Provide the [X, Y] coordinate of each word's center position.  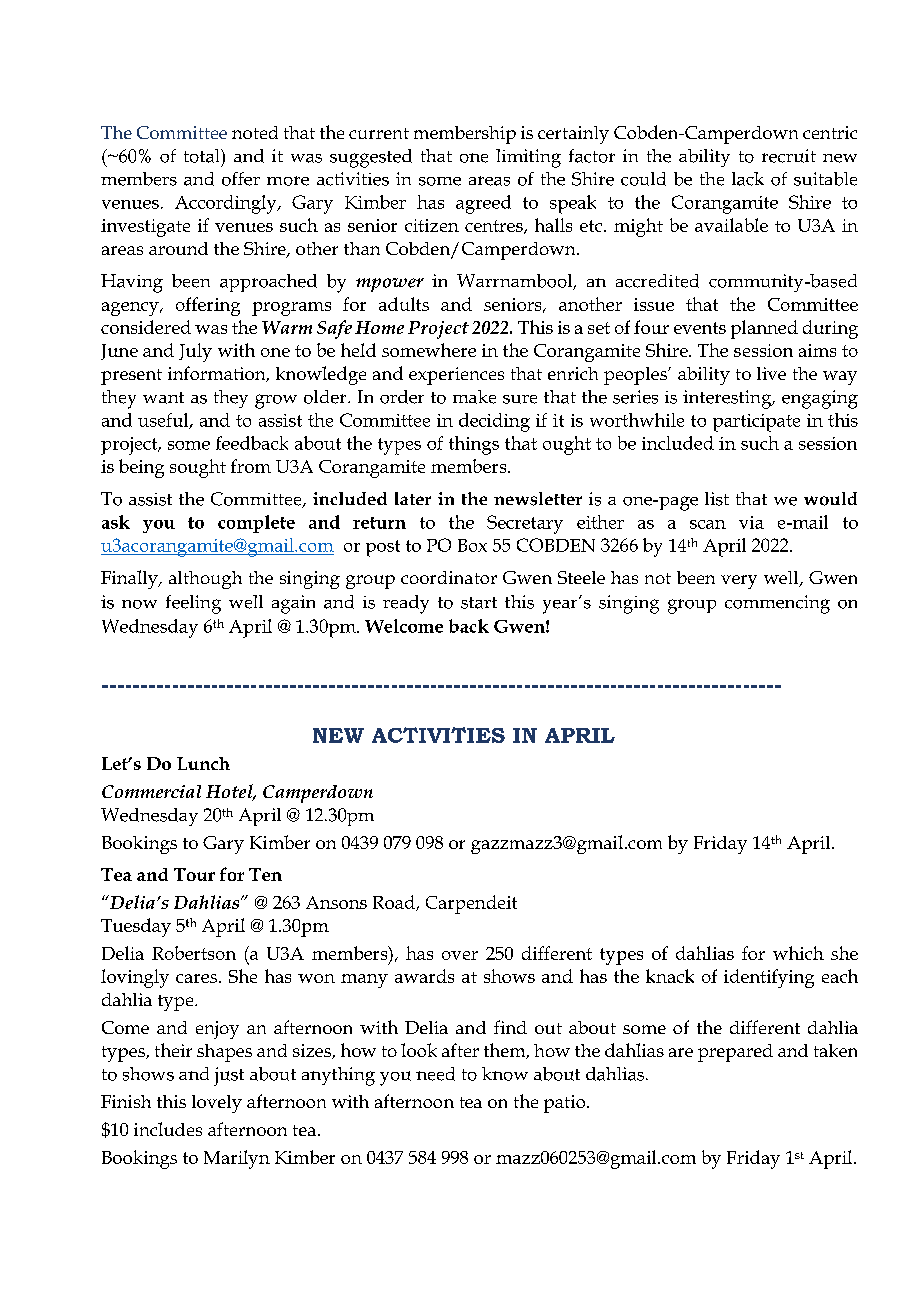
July [195, 352]
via [751, 522]
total [203, 156]
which [798, 953]
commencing [777, 604]
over [460, 955]
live [771, 373]
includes [168, 1129]
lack [748, 179]
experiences [456, 376]
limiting [528, 158]
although [205, 580]
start [479, 603]
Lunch [203, 763]
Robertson [194, 953]
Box [472, 545]
